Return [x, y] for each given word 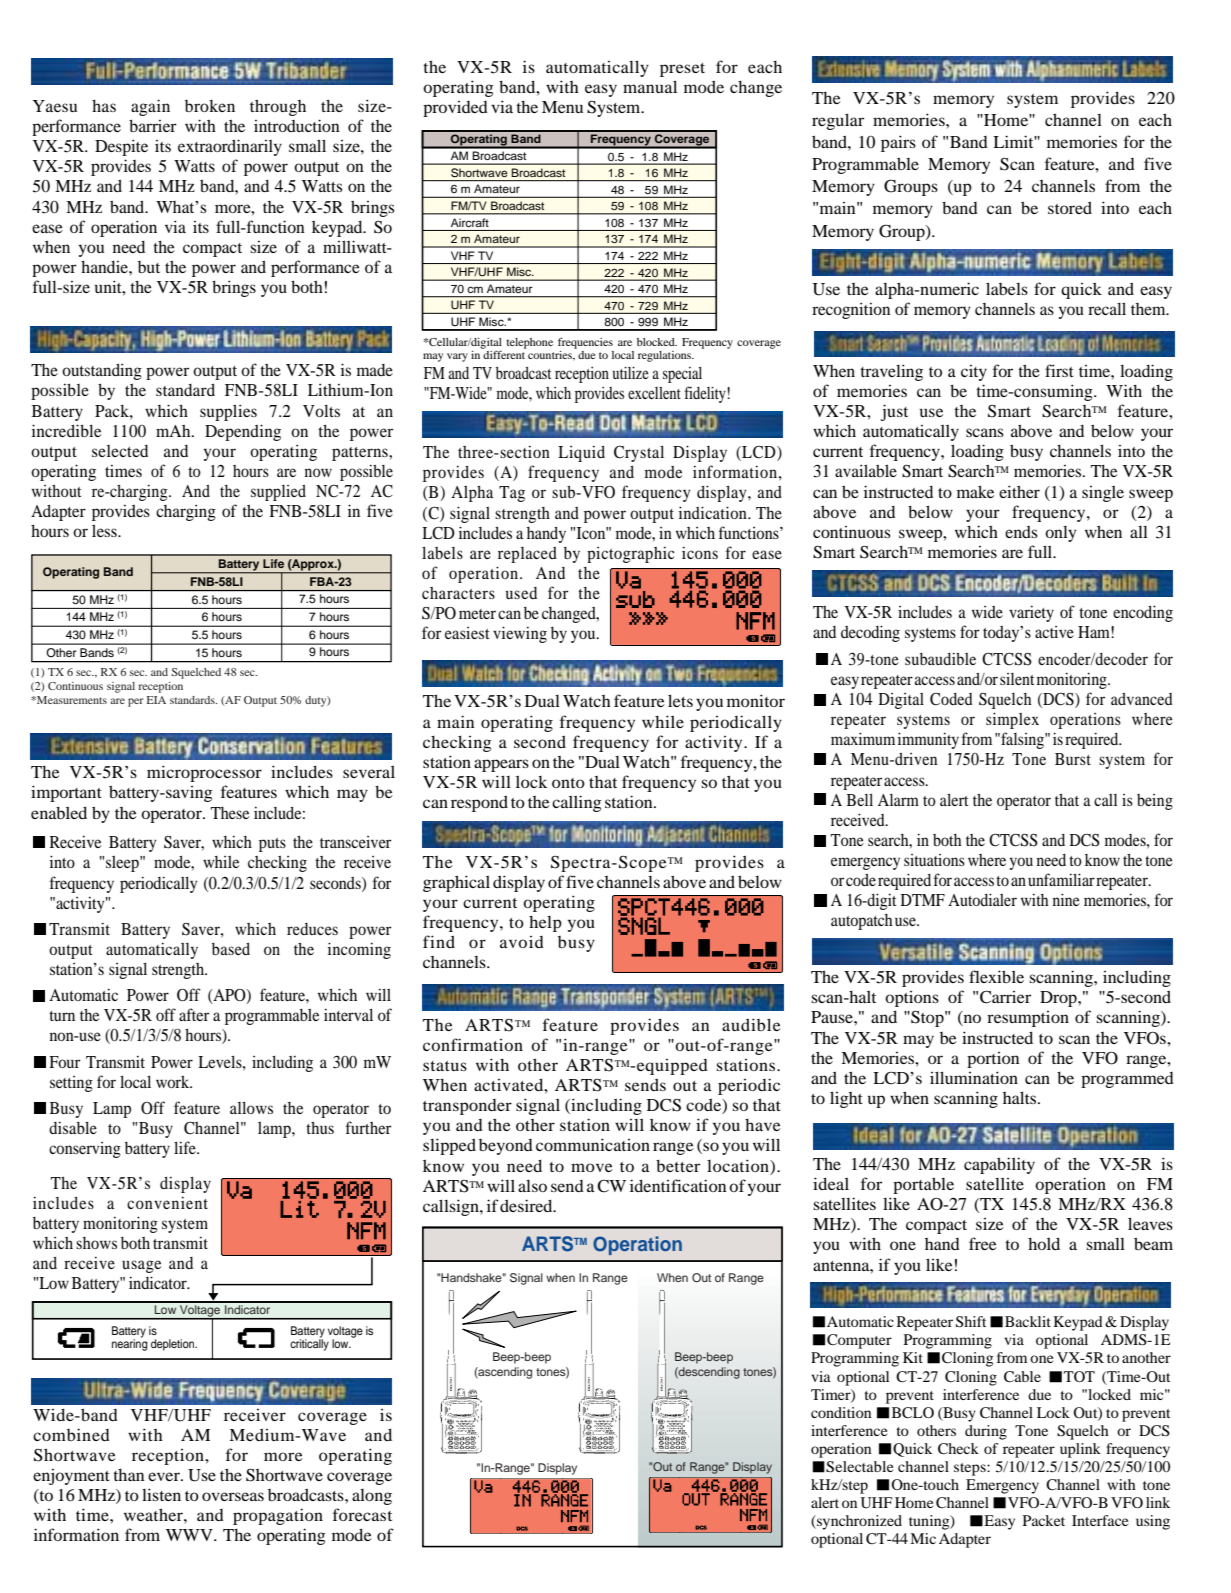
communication [593, 1144]
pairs [898, 143]
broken [210, 106]
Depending [243, 432]
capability [999, 1165]
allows [251, 1107]
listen [161, 1494]
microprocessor [204, 773]
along [372, 1497]
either [1019, 491]
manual [650, 86]
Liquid [581, 453]
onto [568, 783]
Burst [1073, 759]
